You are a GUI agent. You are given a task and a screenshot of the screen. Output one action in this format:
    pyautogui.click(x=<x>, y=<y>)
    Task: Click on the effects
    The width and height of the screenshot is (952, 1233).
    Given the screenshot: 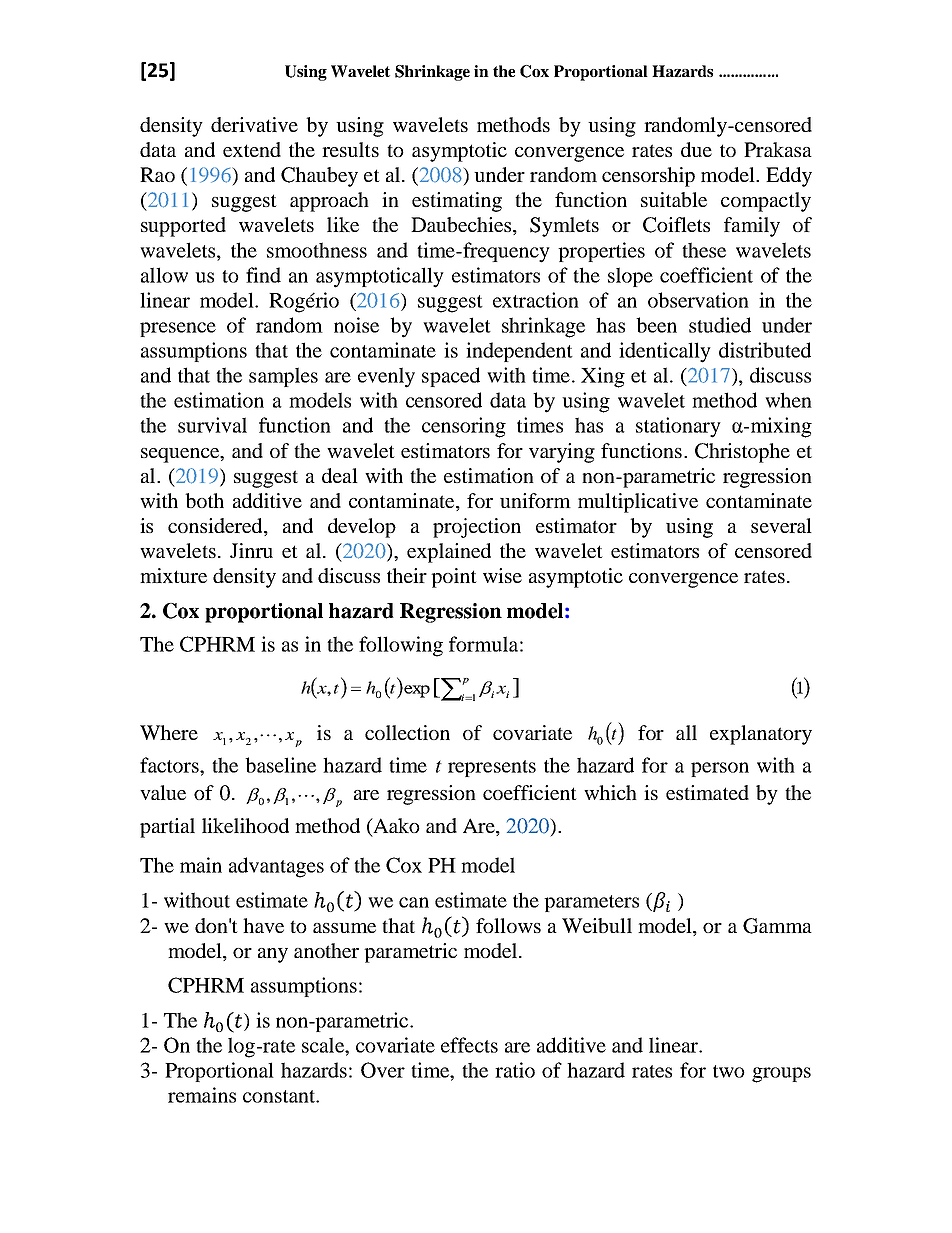 What is the action you would take?
    pyautogui.click(x=469, y=1045)
